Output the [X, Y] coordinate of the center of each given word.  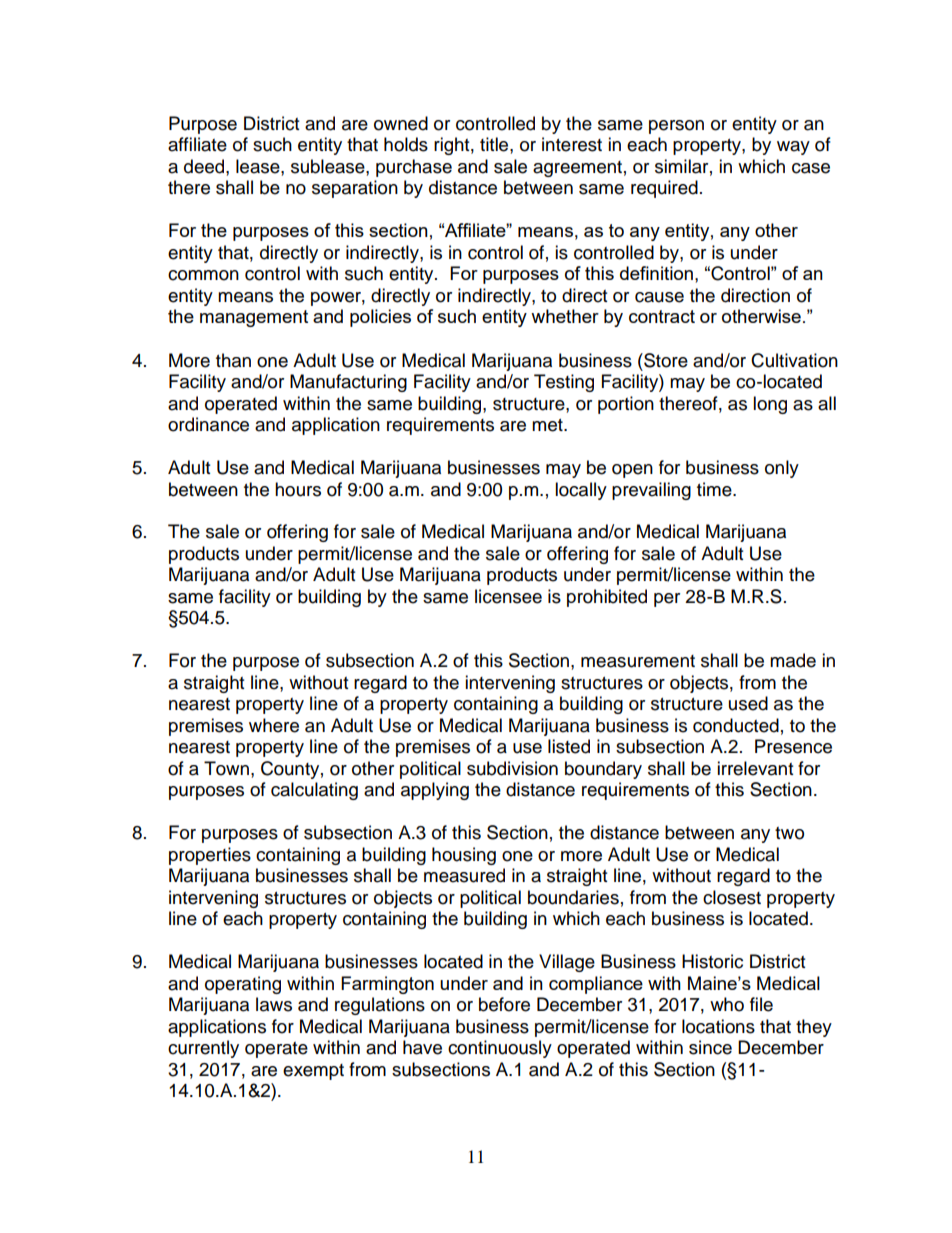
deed [205, 166]
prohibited [607, 598]
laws [274, 1004]
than [233, 360]
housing [464, 856]
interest [572, 144]
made [793, 660]
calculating [314, 791]
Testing [564, 383]
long [770, 405]
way [793, 148]
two [789, 833]
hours [298, 489]
